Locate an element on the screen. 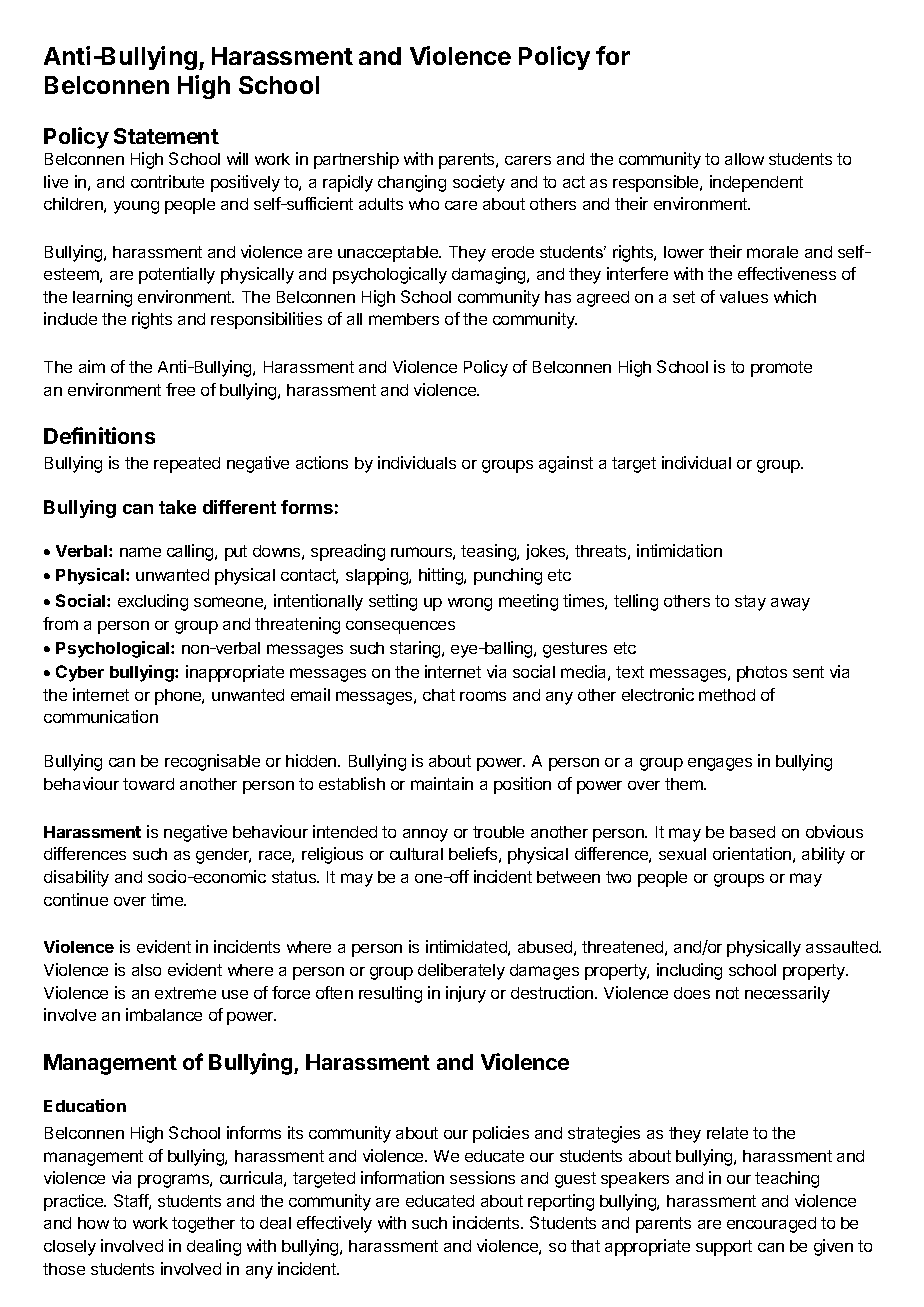  chat is located at coordinates (439, 695).
